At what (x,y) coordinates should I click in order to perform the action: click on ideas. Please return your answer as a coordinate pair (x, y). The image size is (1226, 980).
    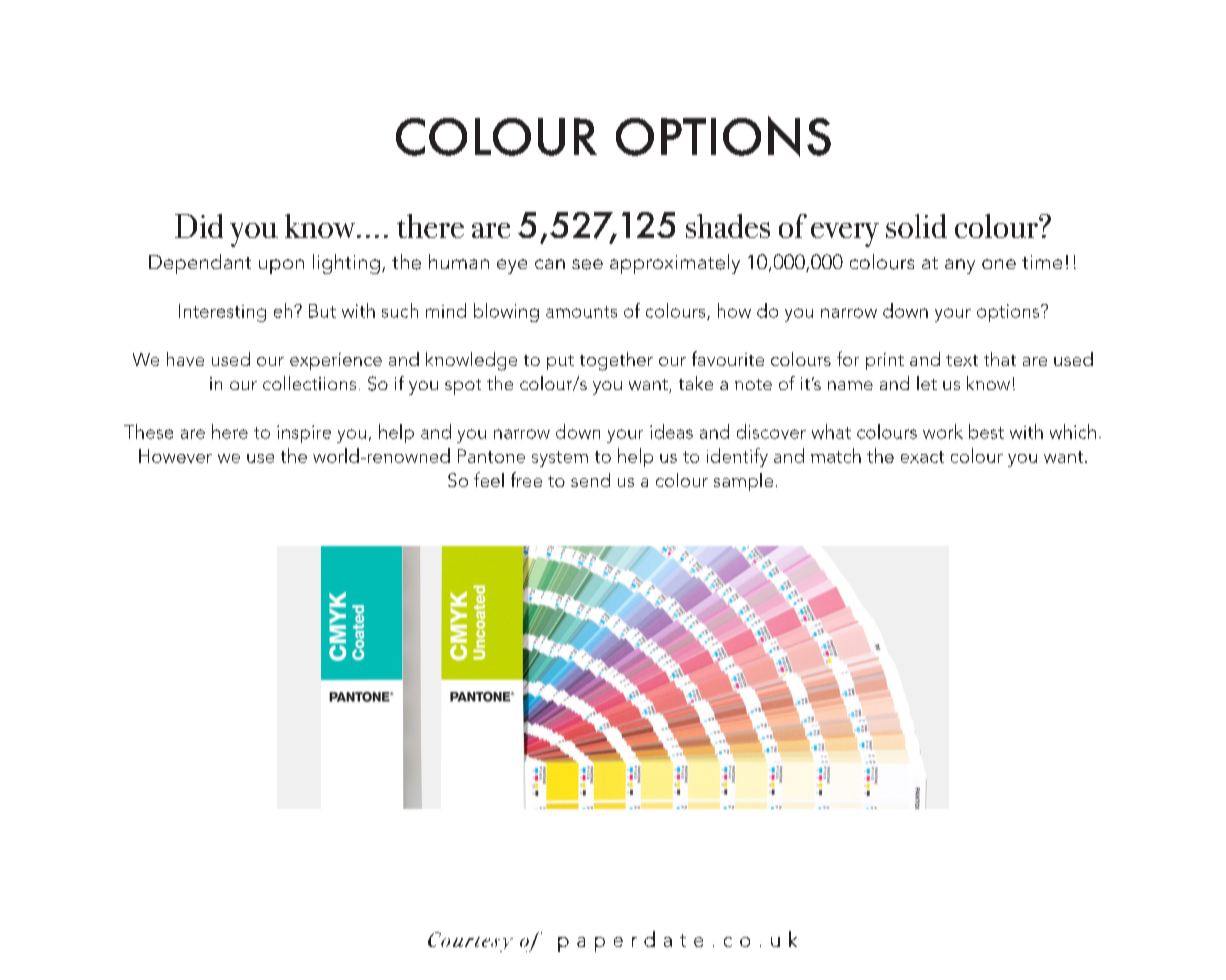
    Looking at the image, I should click on (671, 431).
